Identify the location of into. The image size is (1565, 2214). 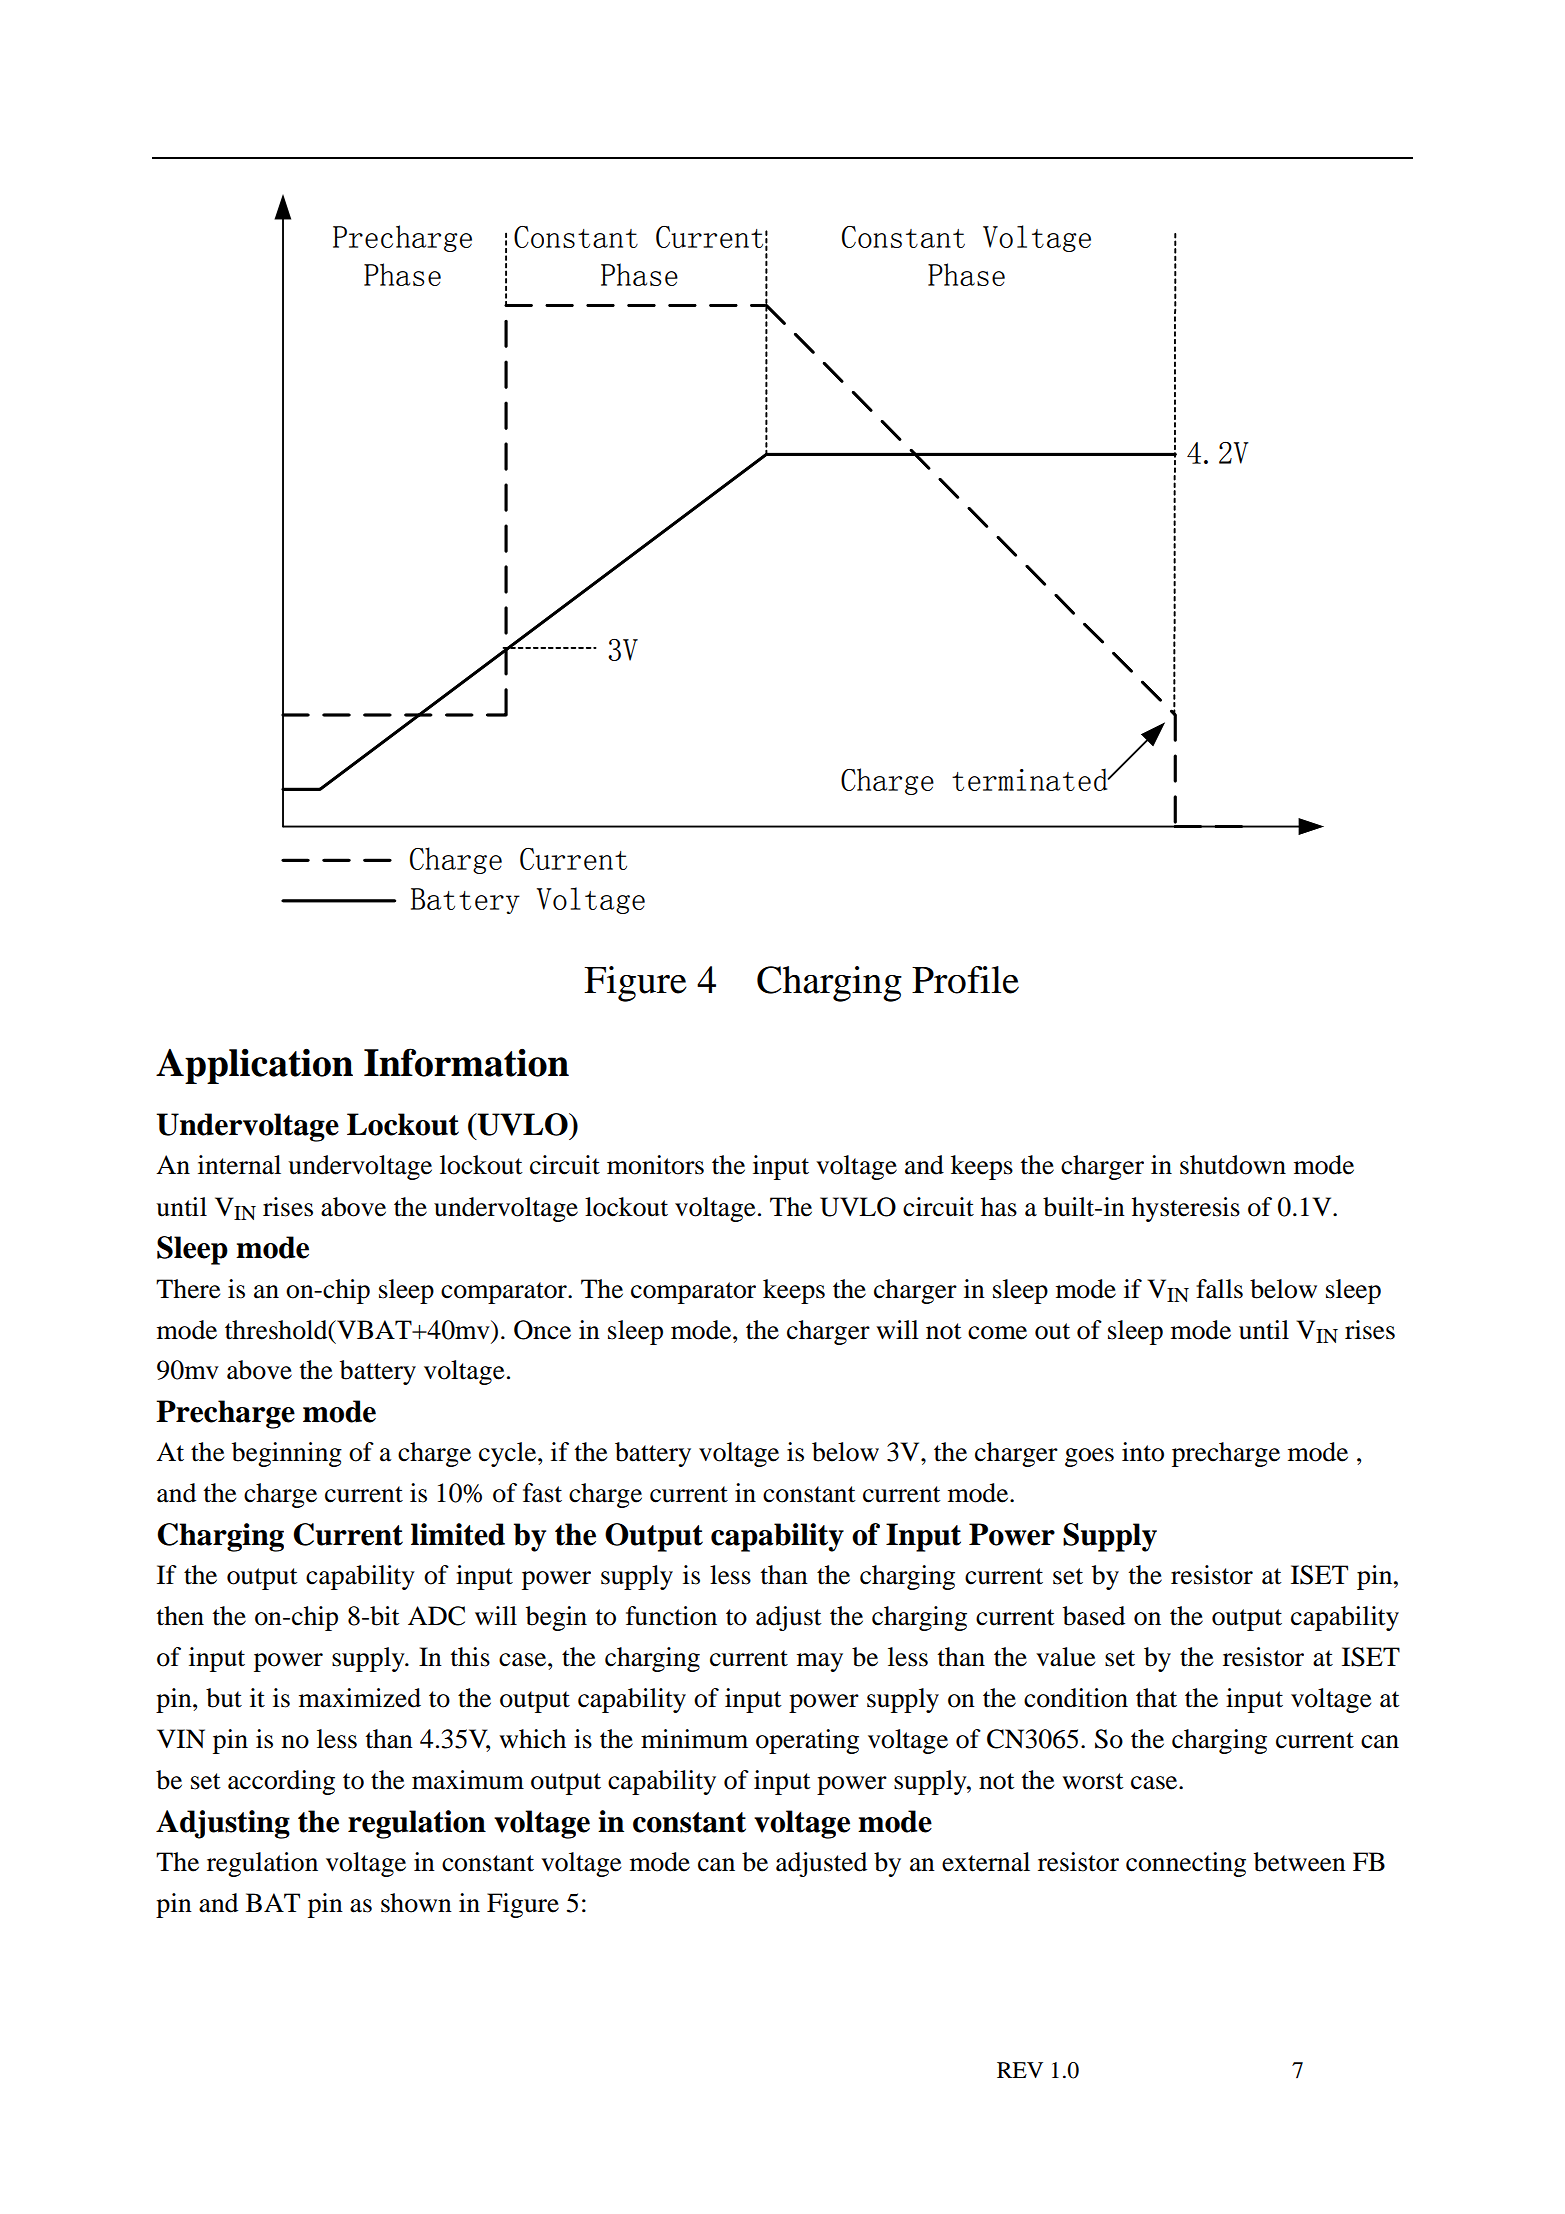
(1143, 1452).
